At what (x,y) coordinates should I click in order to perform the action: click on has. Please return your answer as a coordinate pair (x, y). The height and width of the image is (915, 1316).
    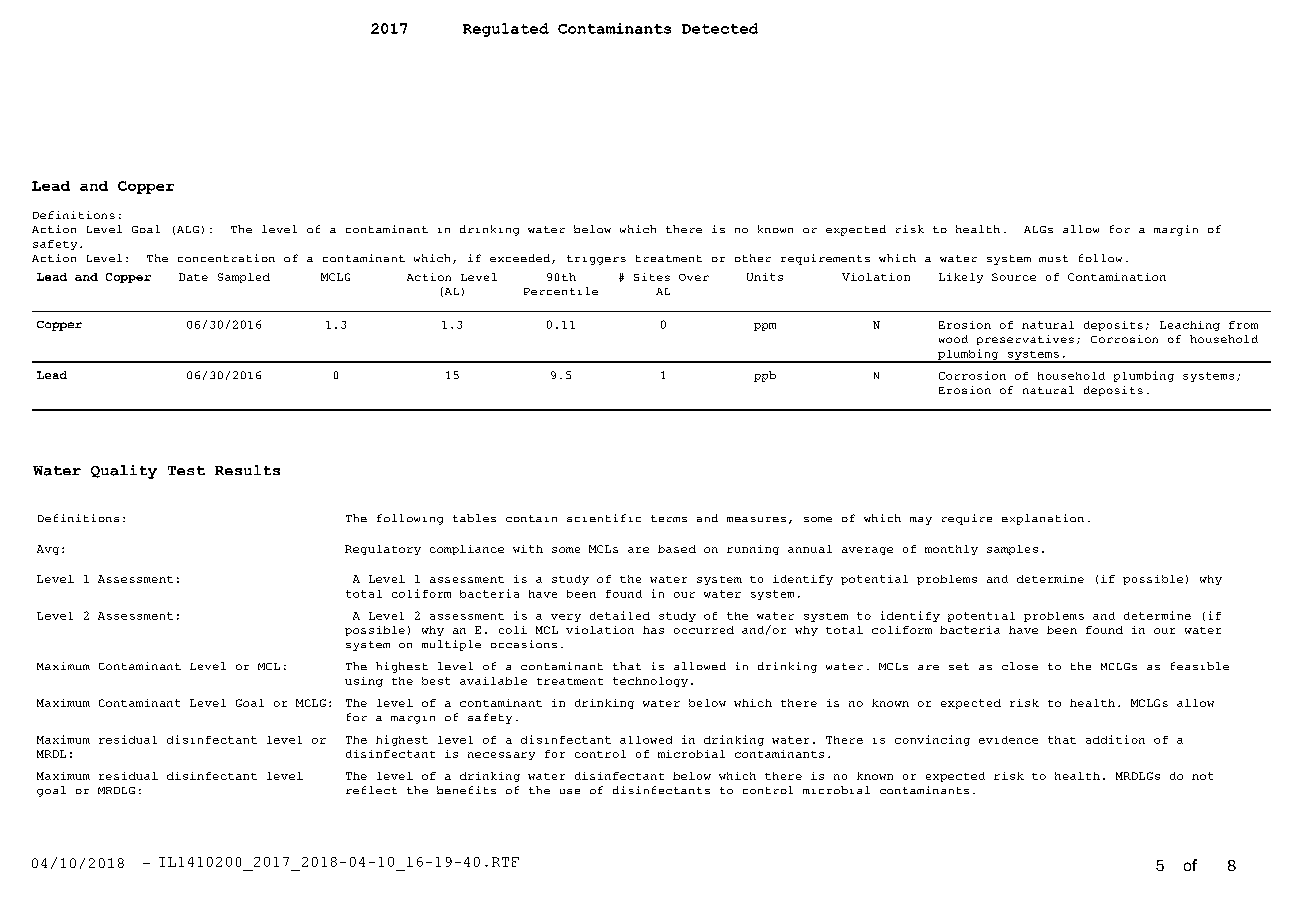
    Looking at the image, I should click on (653, 630).
